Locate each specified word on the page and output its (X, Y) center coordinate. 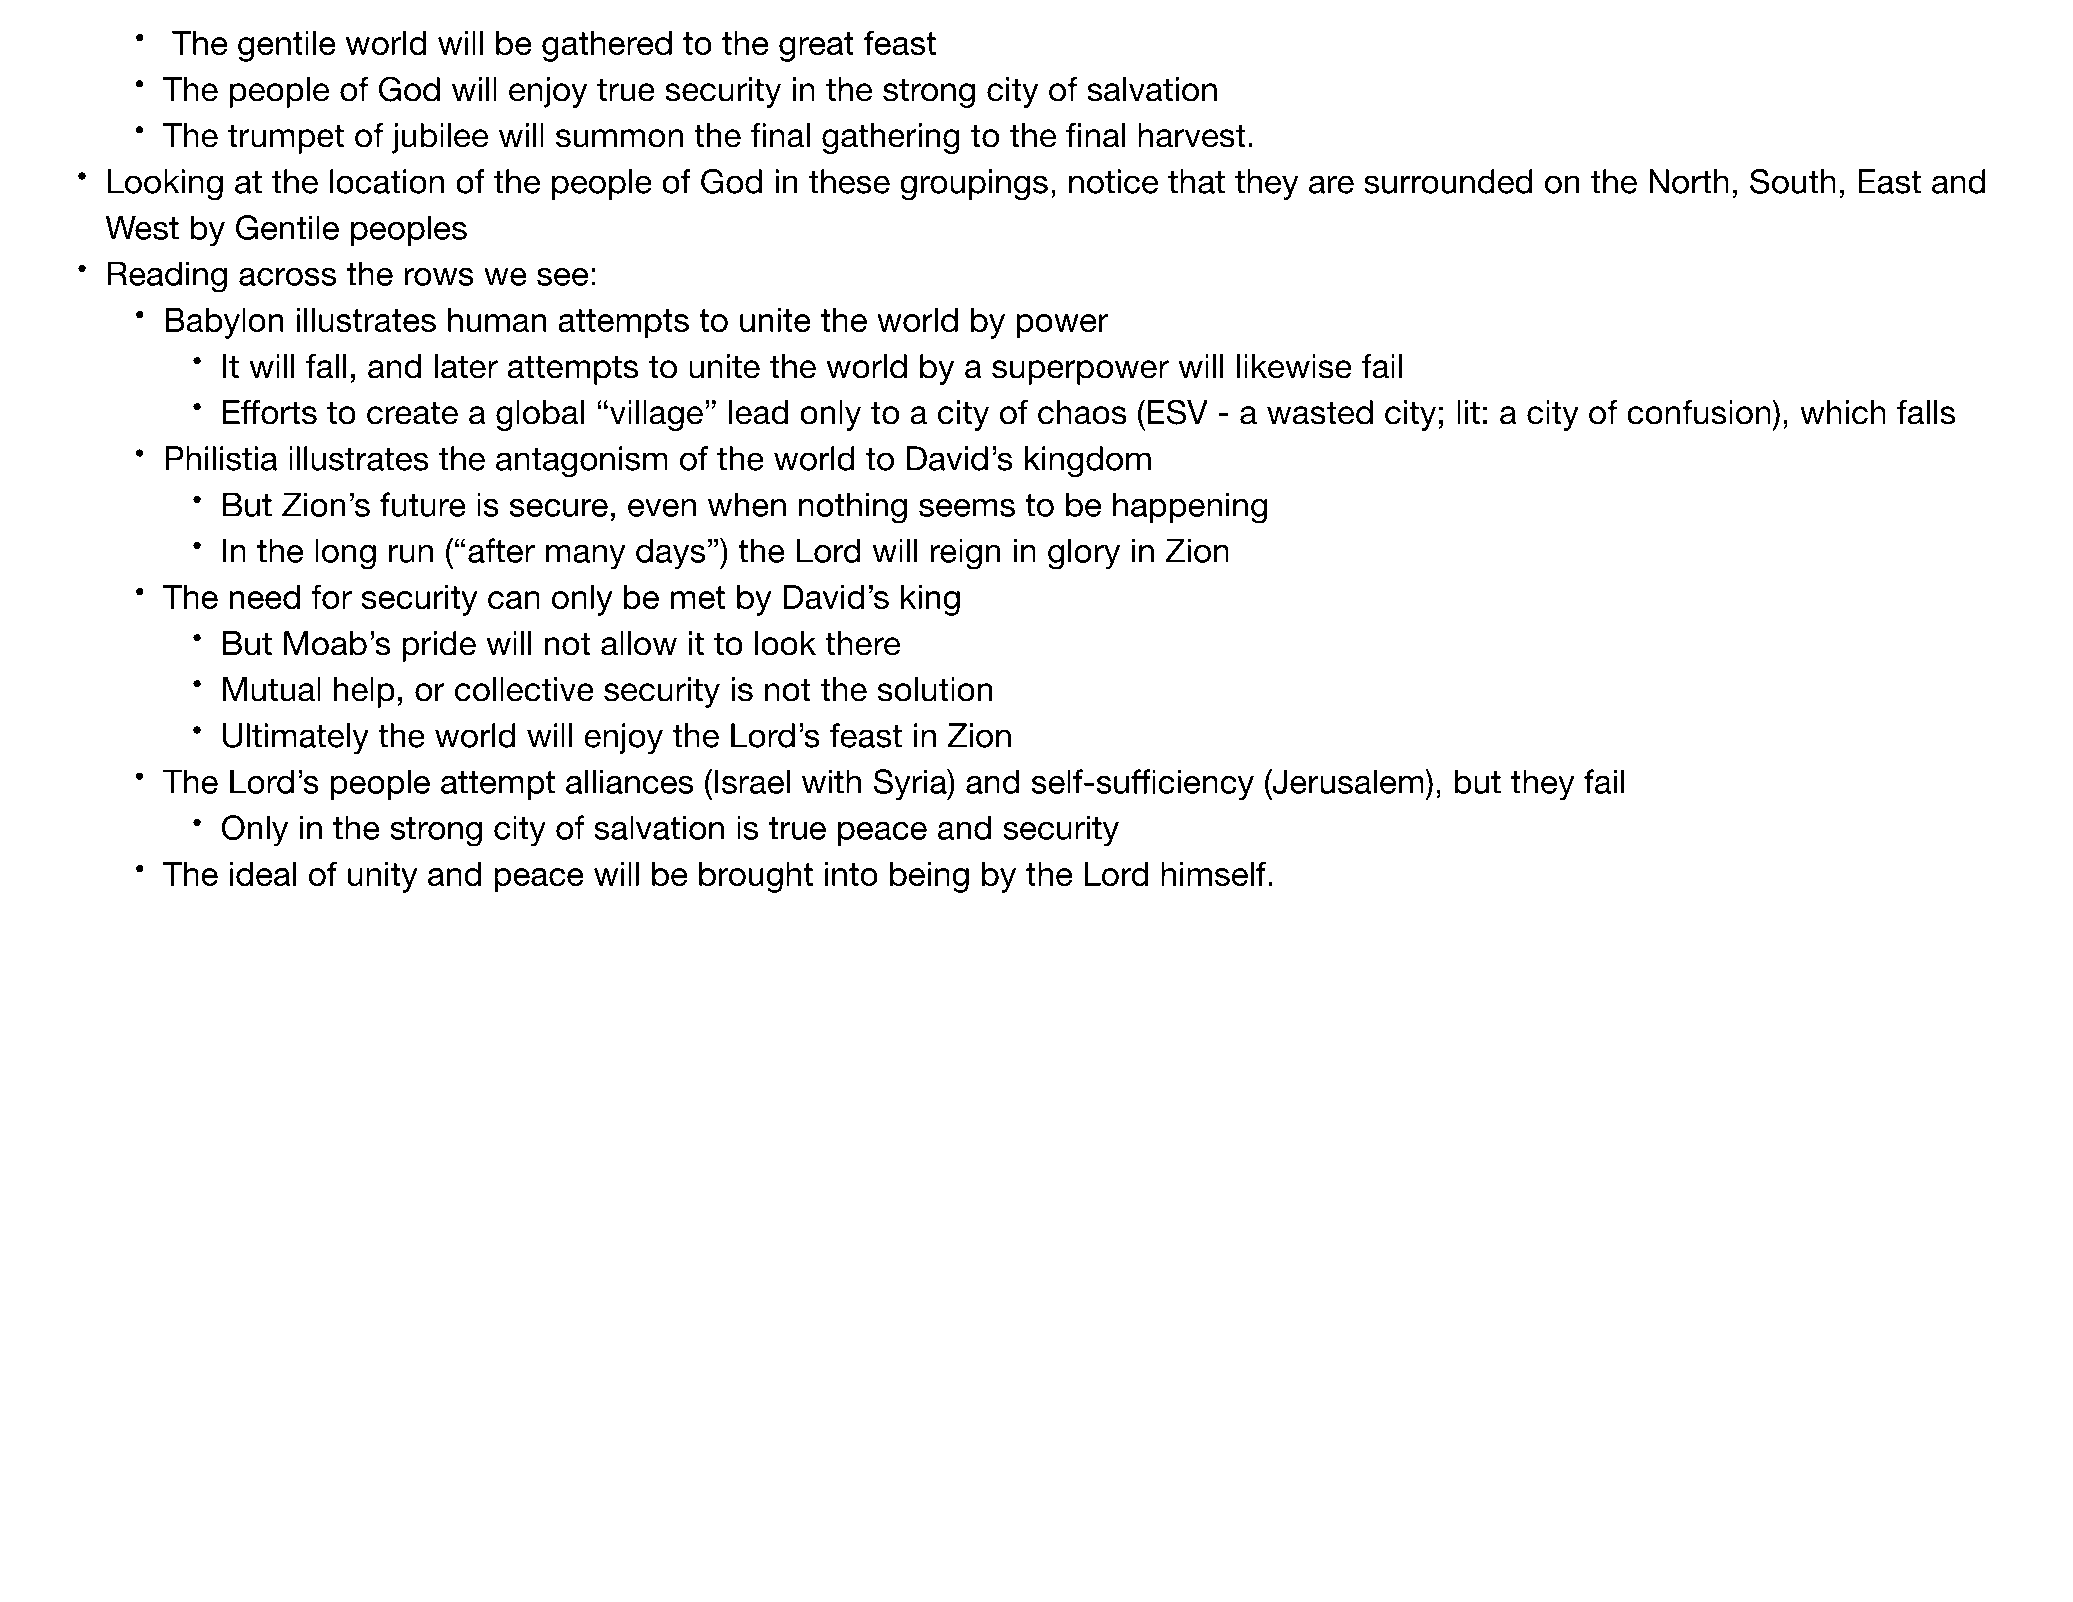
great (816, 47)
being (929, 877)
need (265, 597)
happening (1190, 508)
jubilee (440, 138)
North (1689, 181)
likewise (1294, 366)
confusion (1700, 412)
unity (382, 877)
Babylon (224, 323)
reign (965, 554)
